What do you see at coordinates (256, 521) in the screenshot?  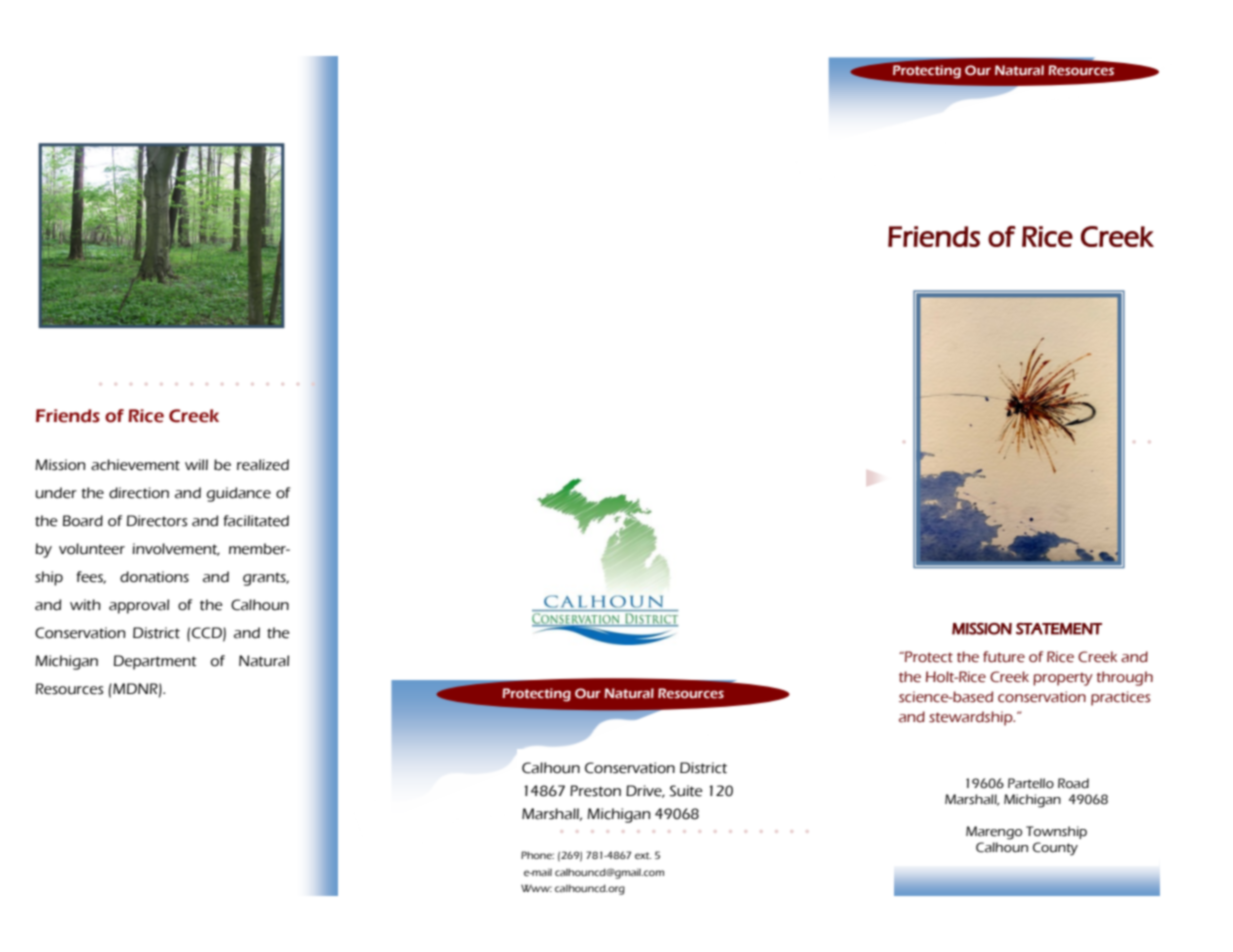 I see `facilitated` at bounding box center [256, 521].
